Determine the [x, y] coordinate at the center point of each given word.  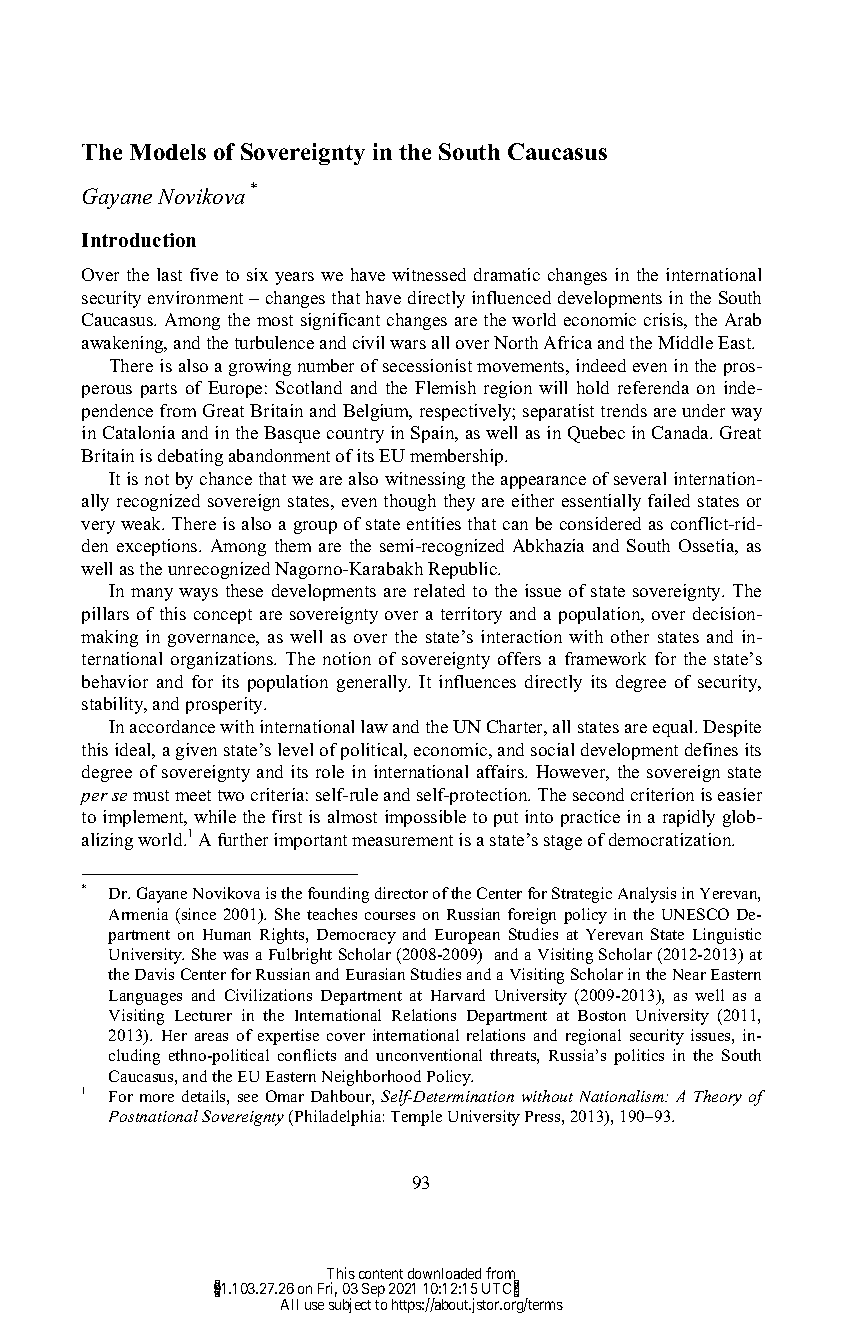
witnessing [425, 480]
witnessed [429, 274]
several [640, 478]
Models [168, 152]
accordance [172, 726]
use [314, 1306]
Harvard [458, 995]
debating [190, 457]
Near [689, 974]
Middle [685, 342]
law [374, 726]
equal [674, 728]
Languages [145, 997]
